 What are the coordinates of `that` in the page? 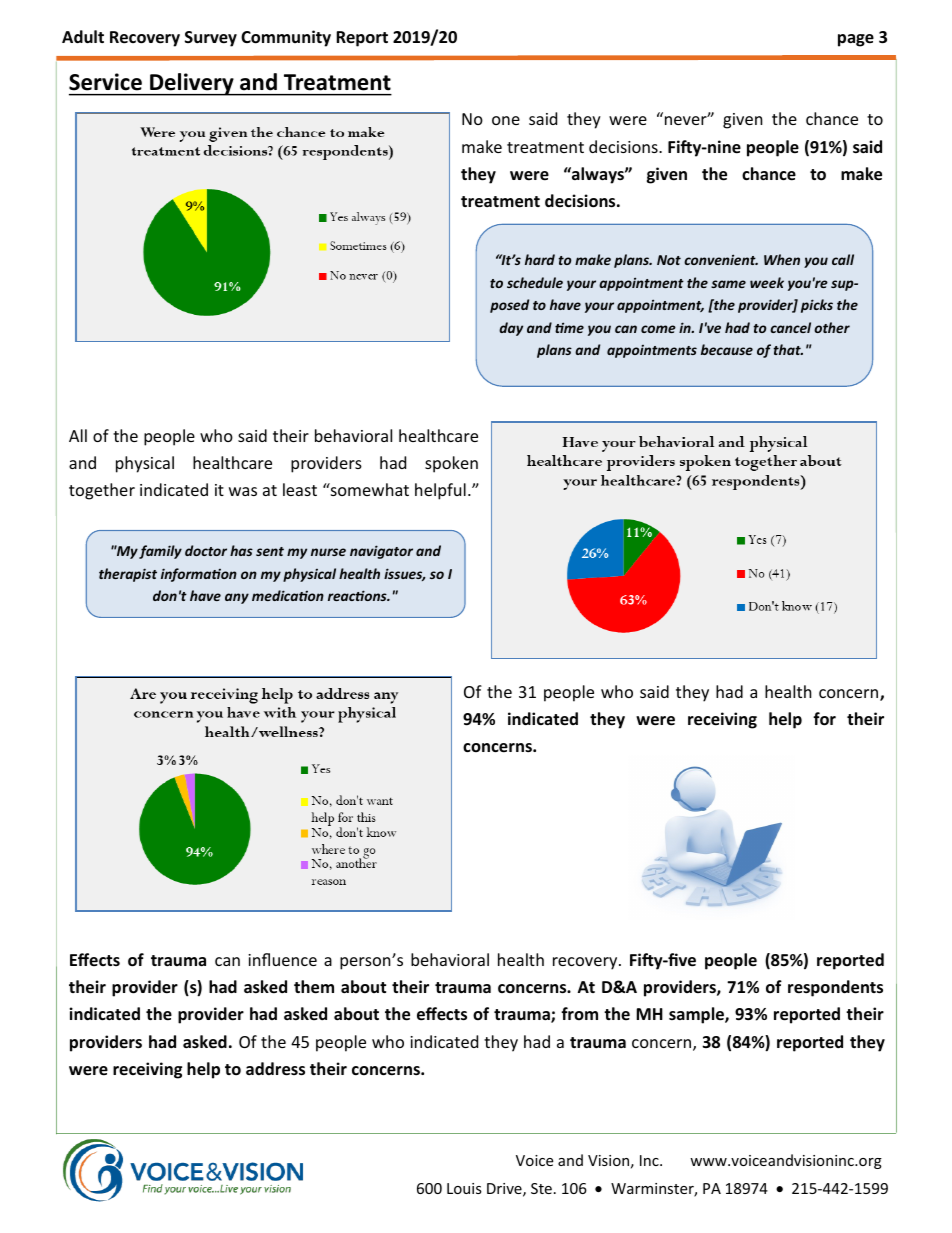 It's located at (788, 349).
